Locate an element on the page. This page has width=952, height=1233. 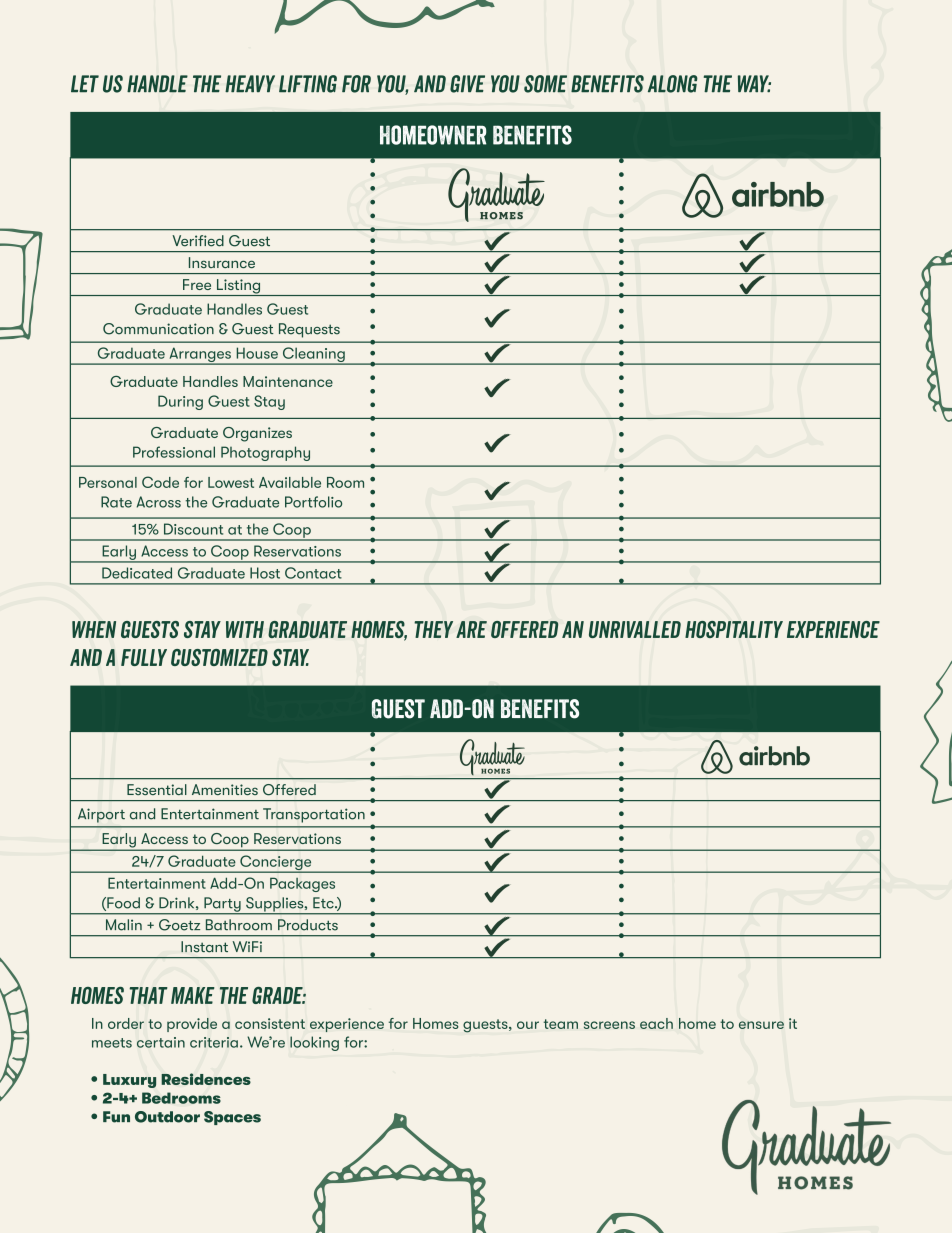
unrivalled is located at coordinates (635, 629).
